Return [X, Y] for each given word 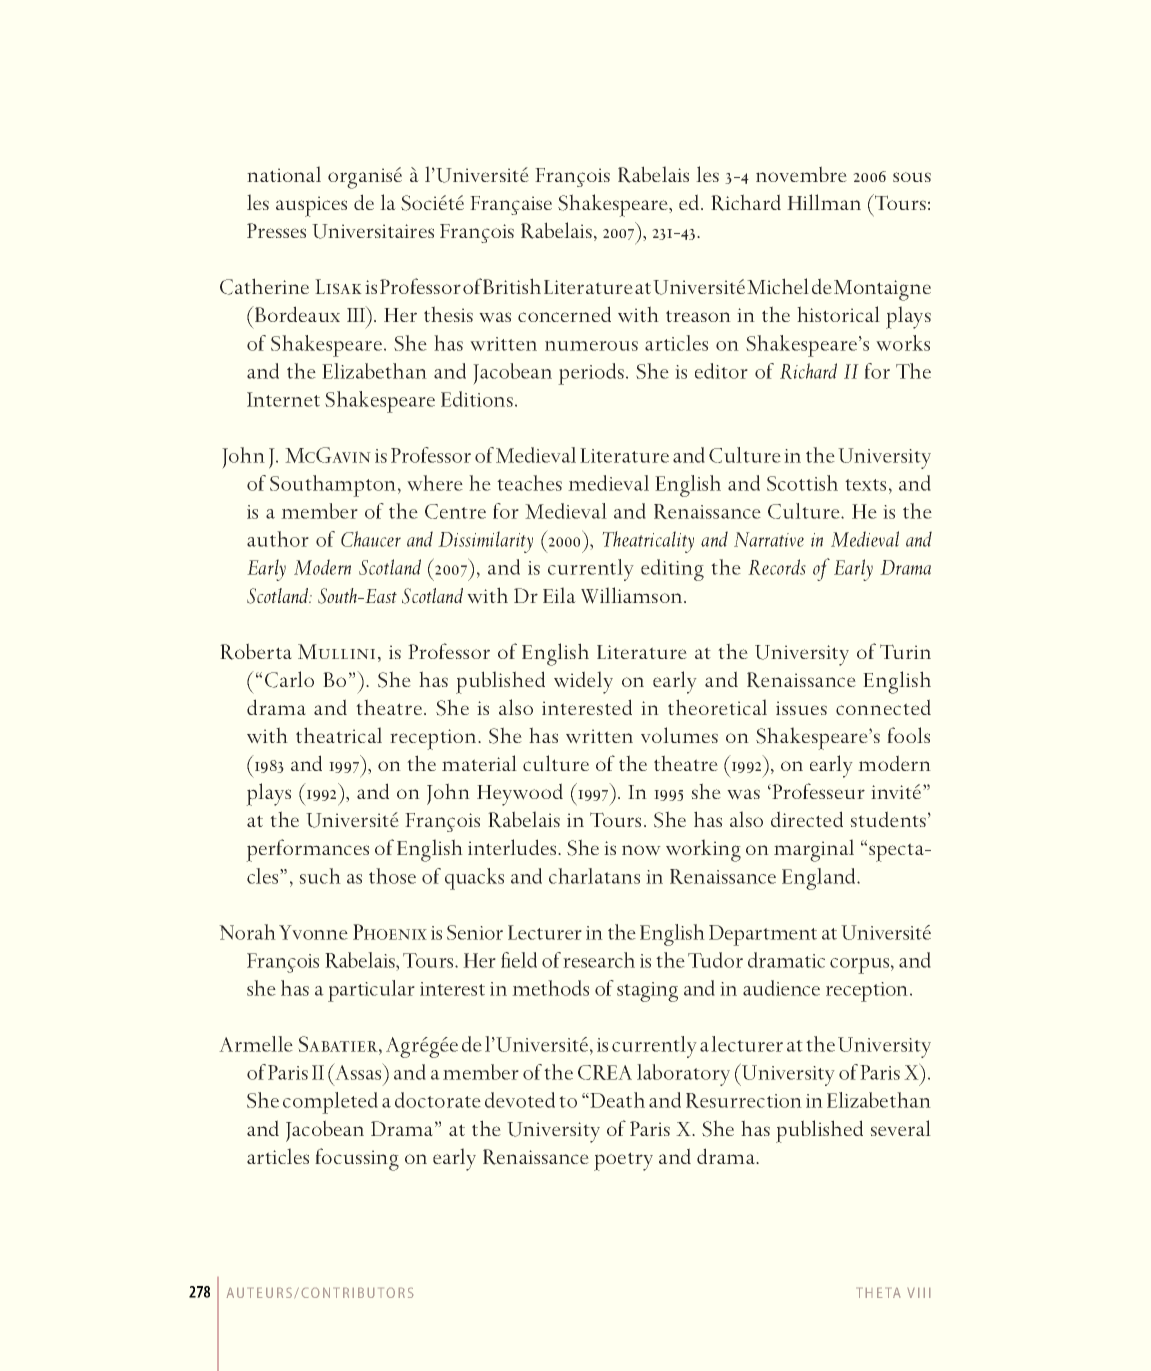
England [820, 879]
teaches [529, 483]
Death [617, 1100]
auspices [311, 206]
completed [330, 1103]
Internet [283, 399]
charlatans [594, 876]
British [512, 286]
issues [801, 708]
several [900, 1128]
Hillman [824, 202]
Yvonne [313, 932]
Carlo [289, 679]
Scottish [802, 483]
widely [583, 682]
